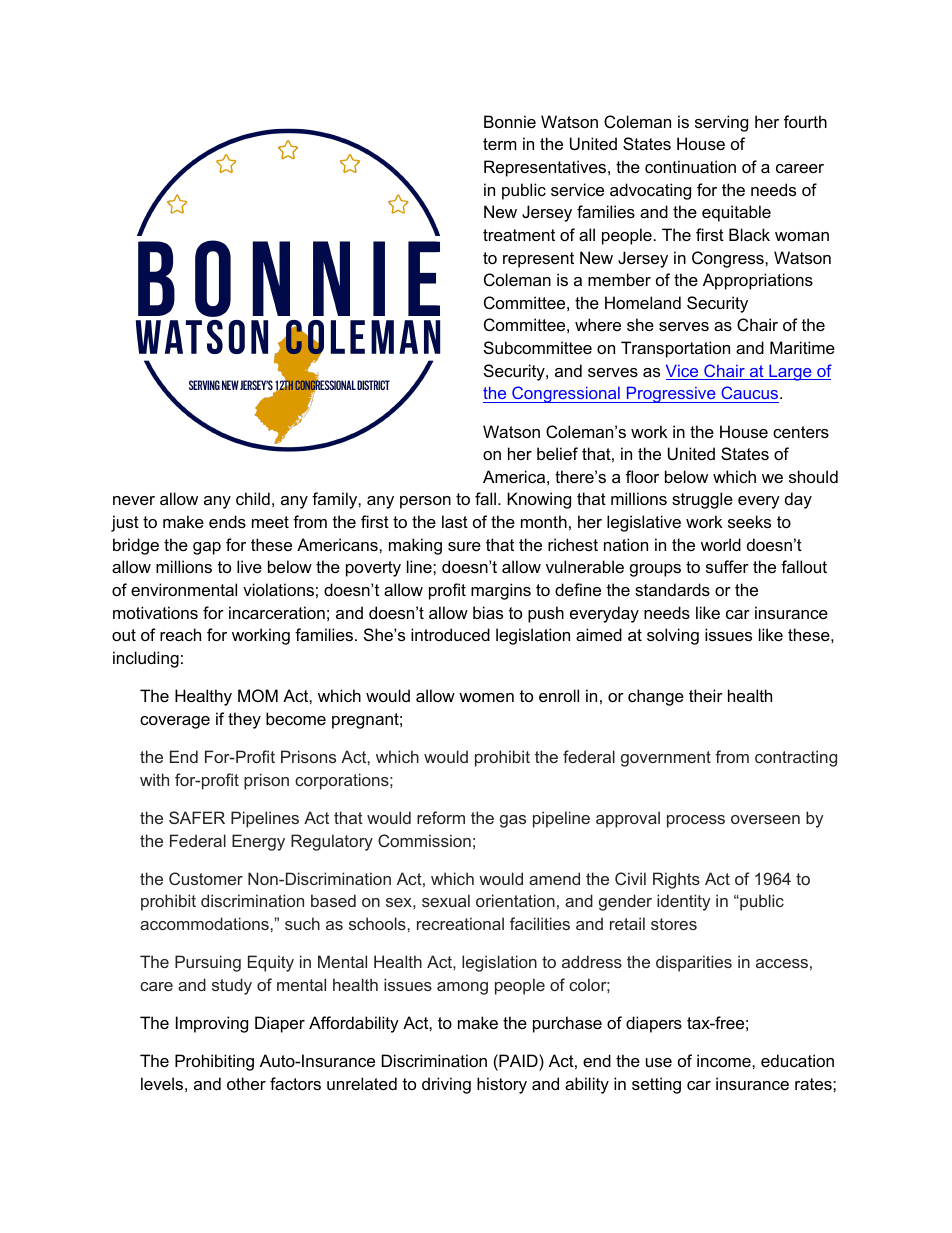 The width and height of the screenshot is (952, 1233). Describe the element at coordinates (721, 123) in the screenshot. I see `serving` at that location.
